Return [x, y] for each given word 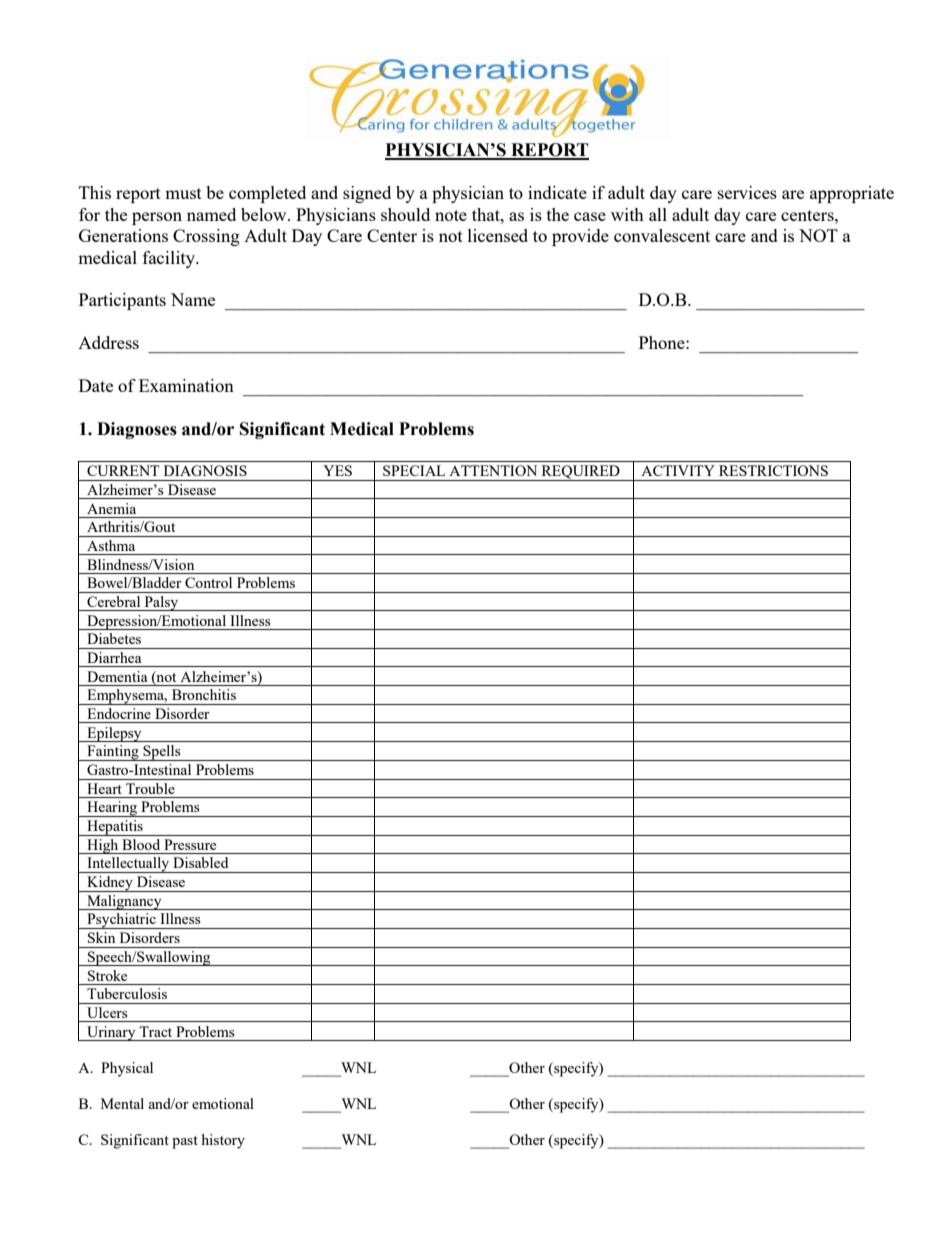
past [185, 1142]
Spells [162, 753]
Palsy [161, 603]
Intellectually [128, 865]
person [157, 218]
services [747, 192]
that [487, 214]
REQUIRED [580, 473]
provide [580, 237]
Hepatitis [115, 828]
